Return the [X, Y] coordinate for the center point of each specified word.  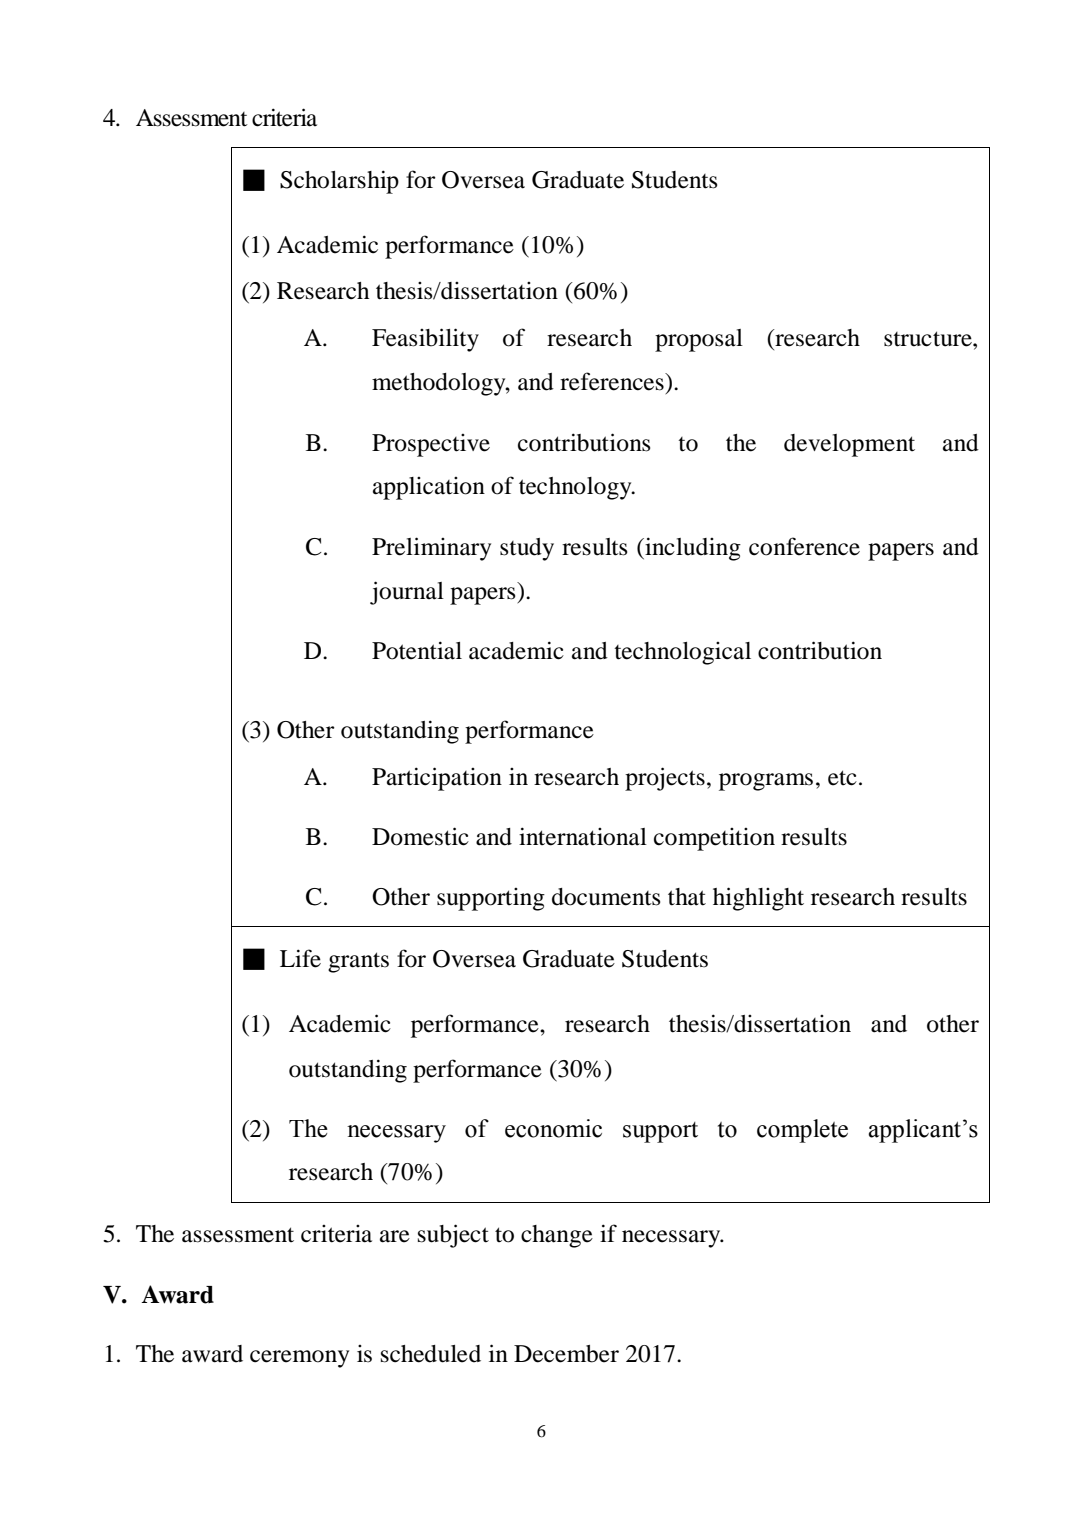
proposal [699, 340]
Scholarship [339, 182]
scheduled [431, 1354]
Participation [437, 779]
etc [842, 778]
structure [929, 339]
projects [665, 779]
